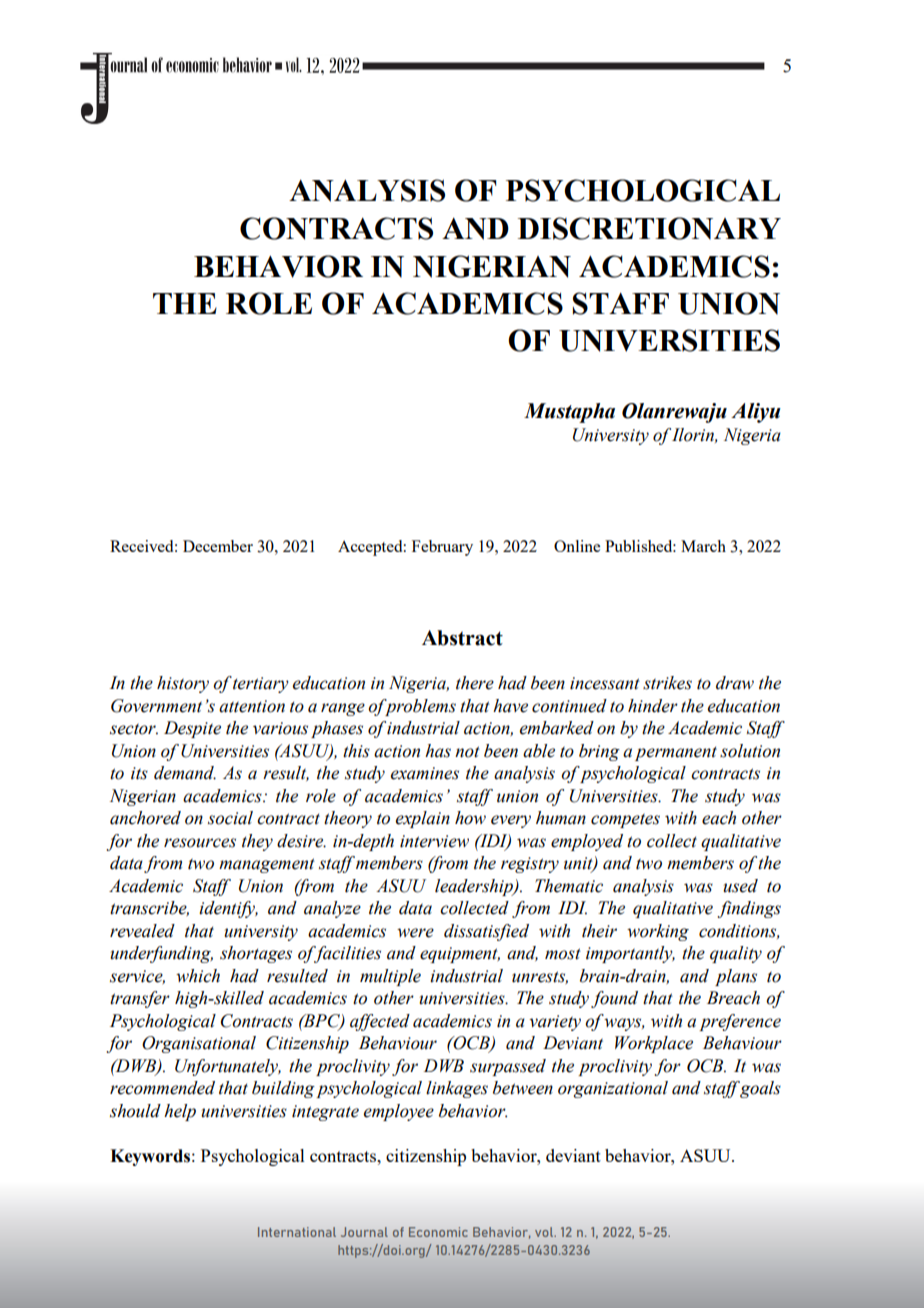 This page has width=924, height=1308. What do you see at coordinates (438, 1232) in the page?
I see `Economic` at bounding box center [438, 1232].
